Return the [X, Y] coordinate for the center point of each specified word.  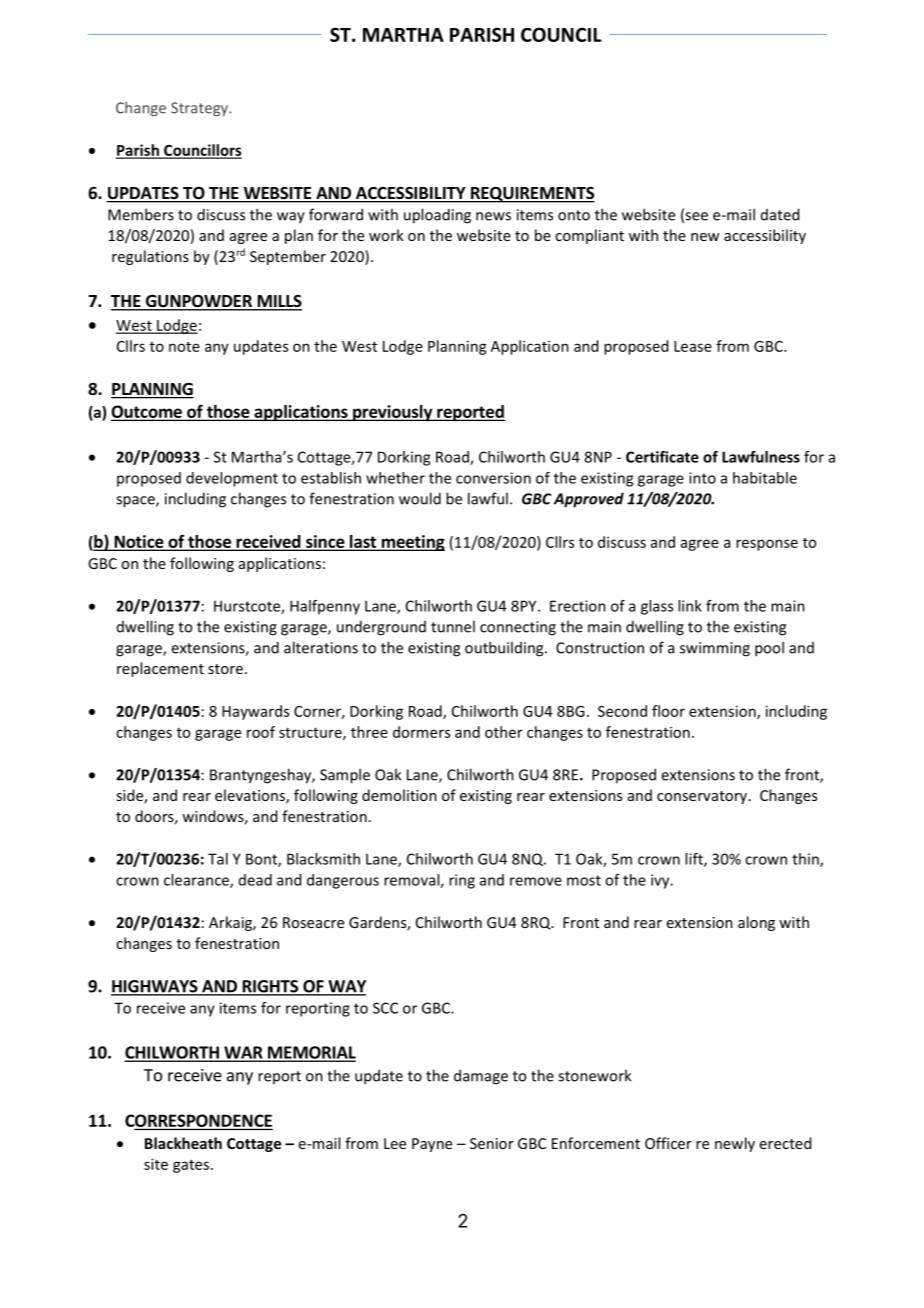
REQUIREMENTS [532, 195]
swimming [715, 649]
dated [780, 214]
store [225, 669]
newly [735, 1144]
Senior [492, 1143]
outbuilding [505, 649]
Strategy [200, 109]
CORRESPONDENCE [198, 1121]
